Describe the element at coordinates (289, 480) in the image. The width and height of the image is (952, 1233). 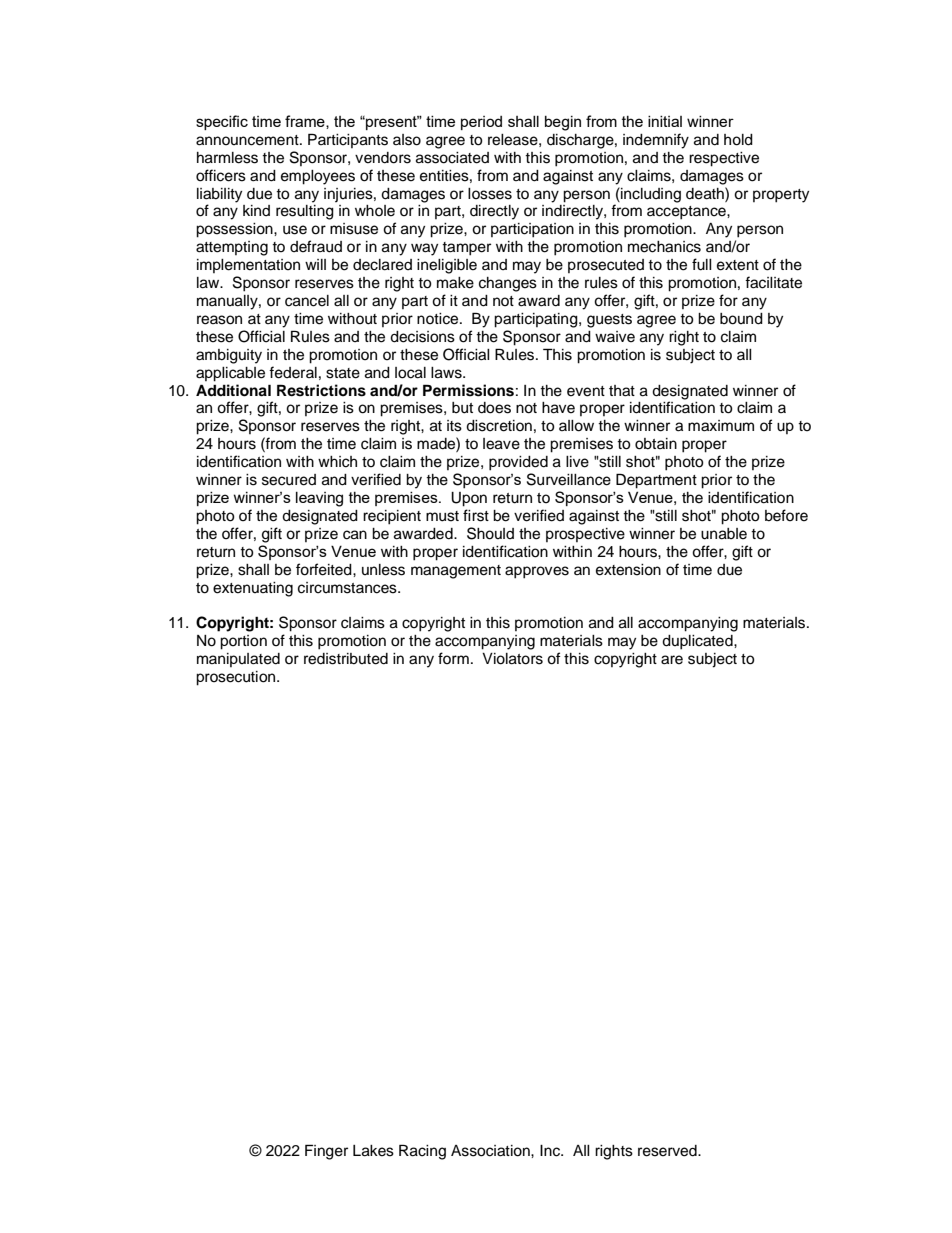
I see `secured` at that location.
